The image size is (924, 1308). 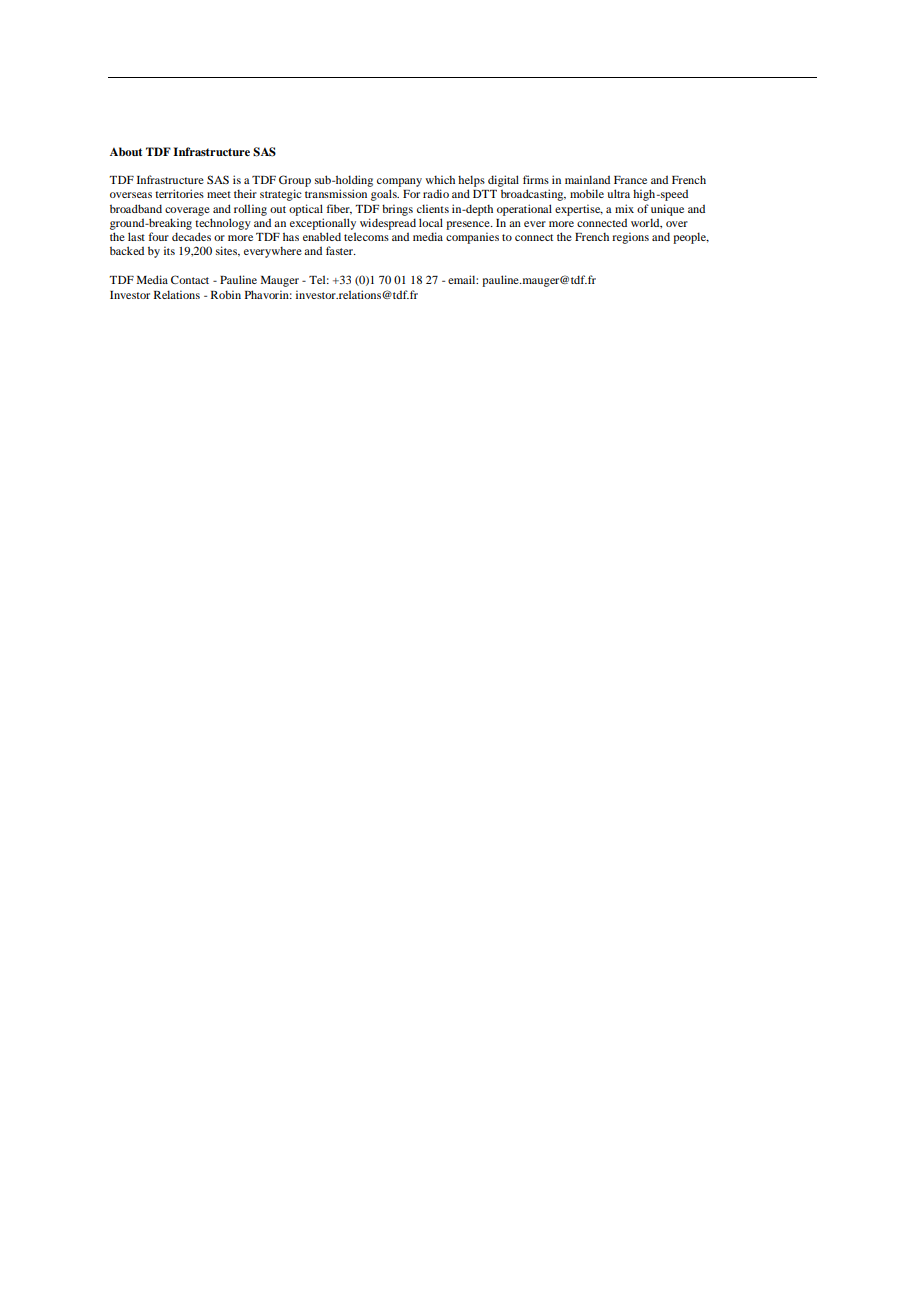 What do you see at coordinates (226, 294) in the page?
I see `Robin` at bounding box center [226, 294].
